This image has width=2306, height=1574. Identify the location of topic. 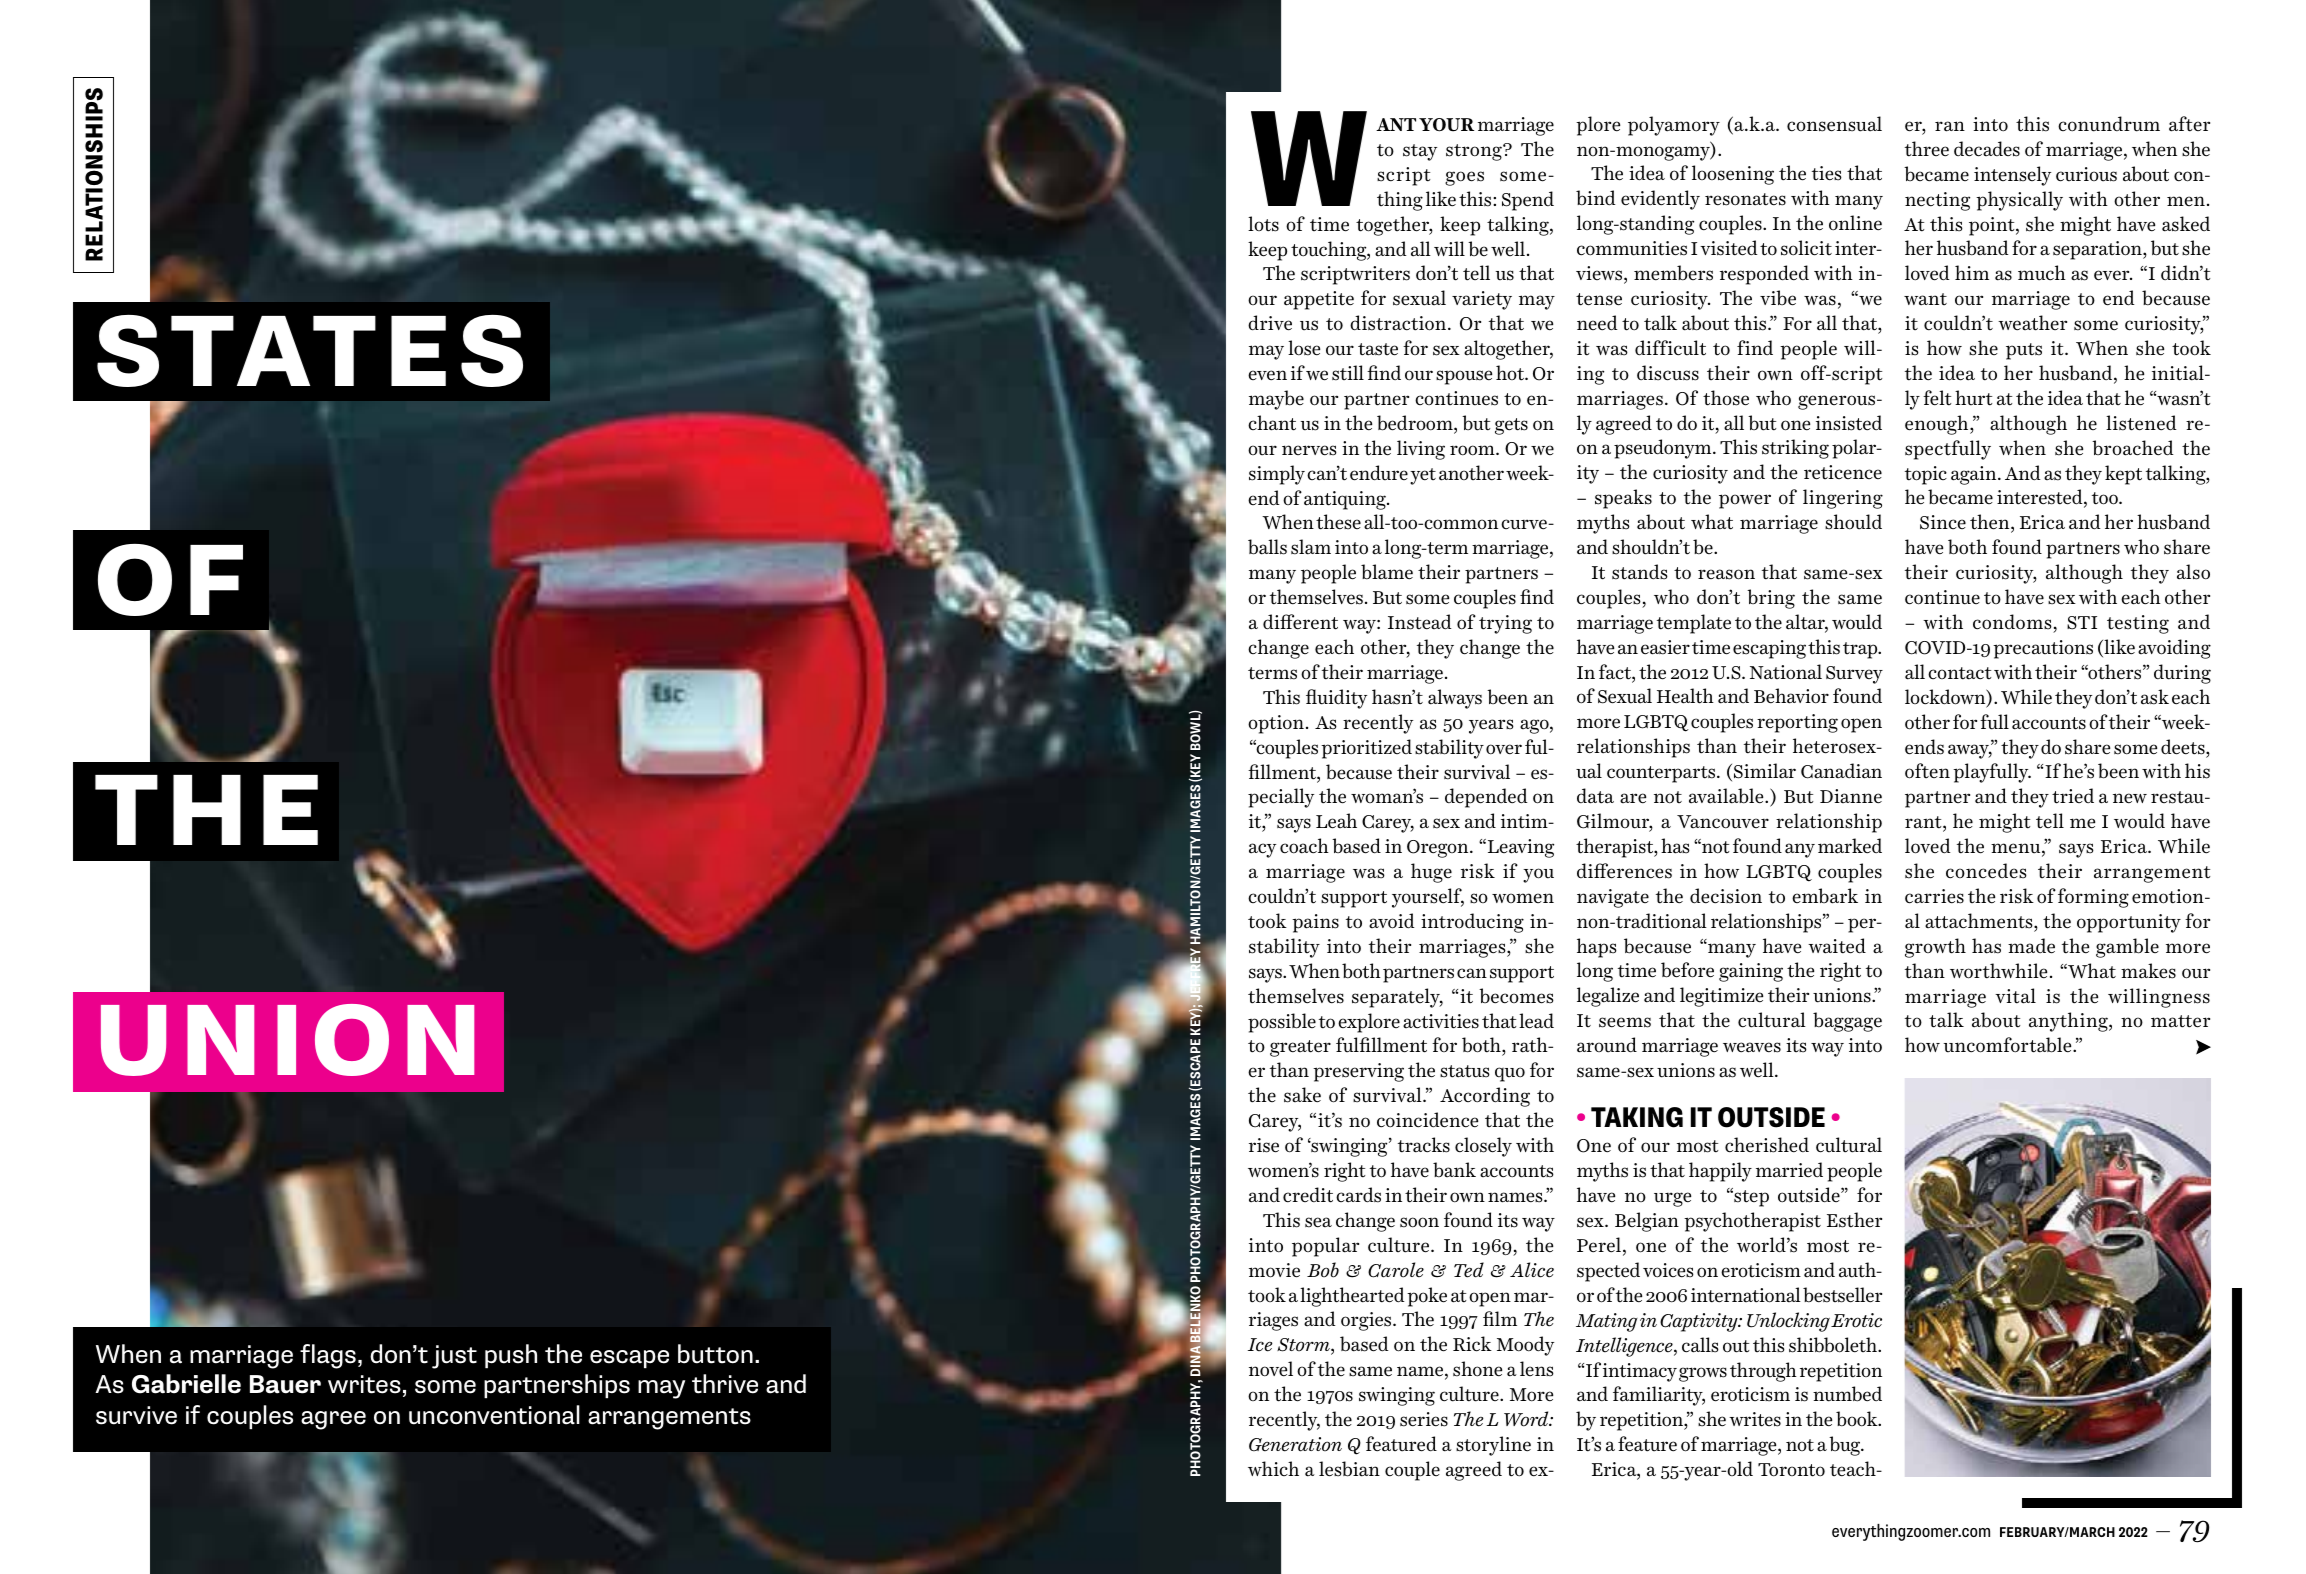
(1926, 475).
